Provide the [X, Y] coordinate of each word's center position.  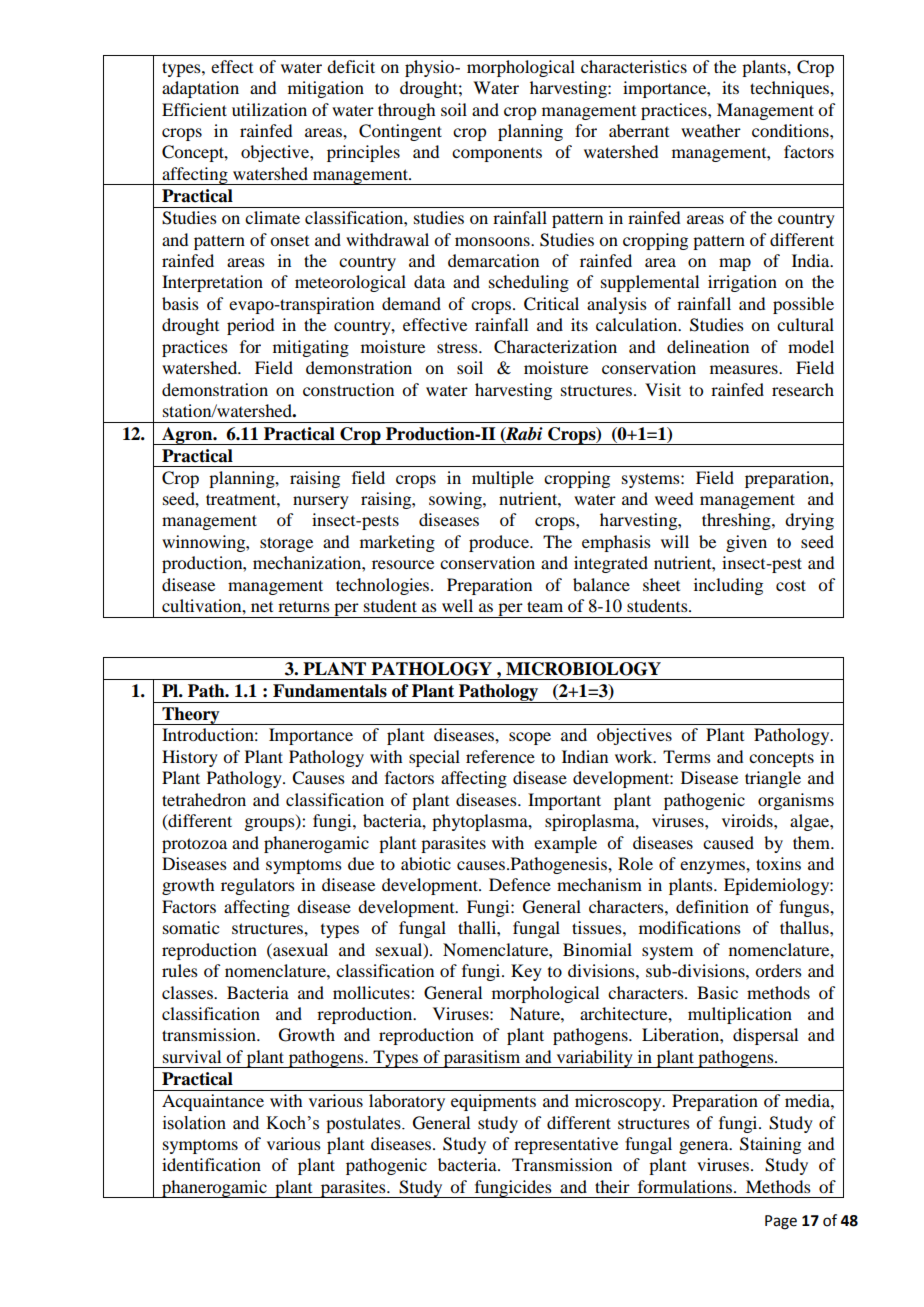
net [262, 607]
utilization [269, 109]
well [457, 605]
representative [566, 1145]
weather [711, 130]
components [497, 154]
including [728, 586]
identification [211, 1164]
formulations [685, 1186]
